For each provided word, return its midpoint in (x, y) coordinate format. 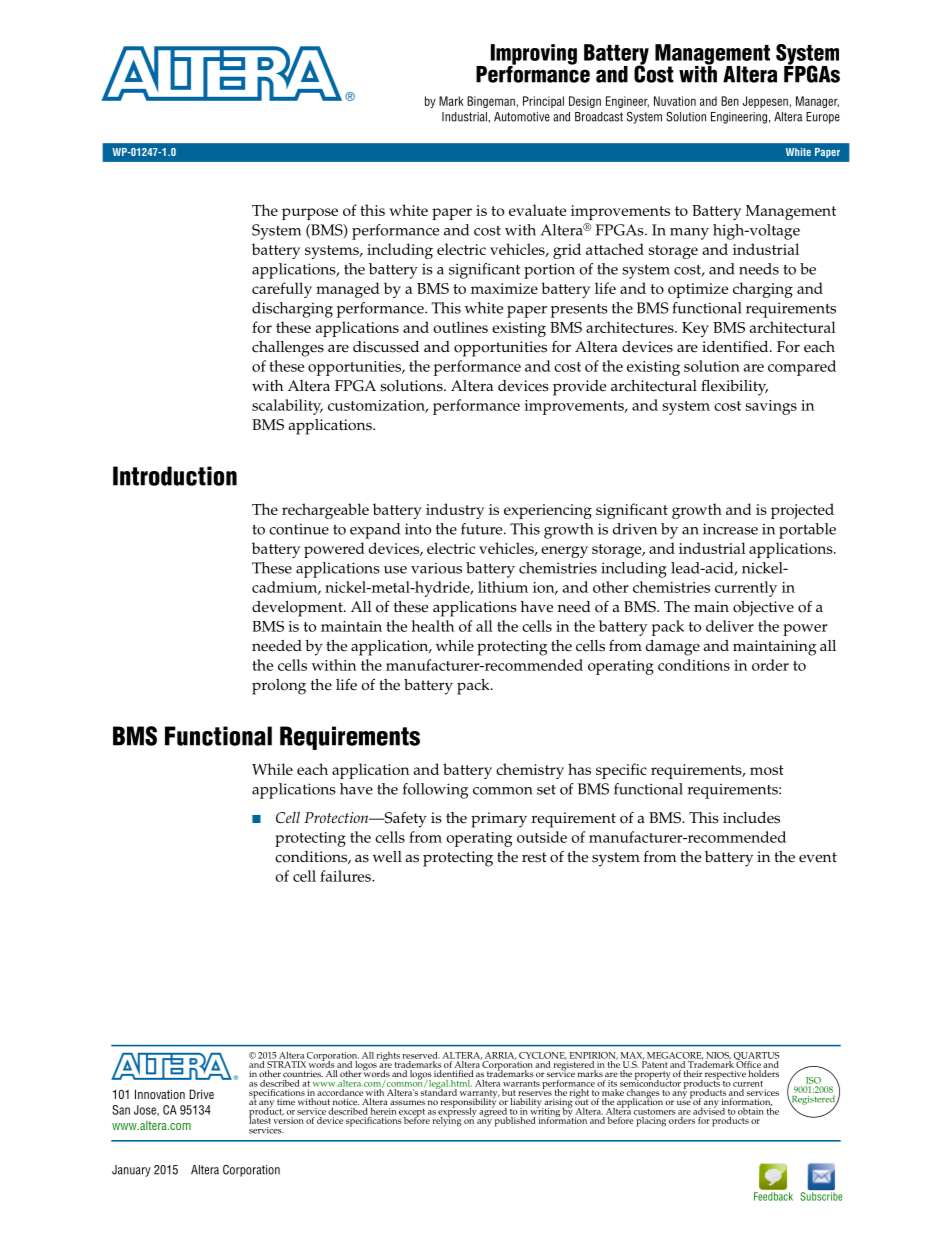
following (435, 791)
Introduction (175, 476)
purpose (310, 214)
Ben (730, 101)
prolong (279, 687)
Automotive (522, 117)
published (515, 1122)
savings (771, 407)
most (767, 770)
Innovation (160, 1094)
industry (455, 511)
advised (709, 1110)
